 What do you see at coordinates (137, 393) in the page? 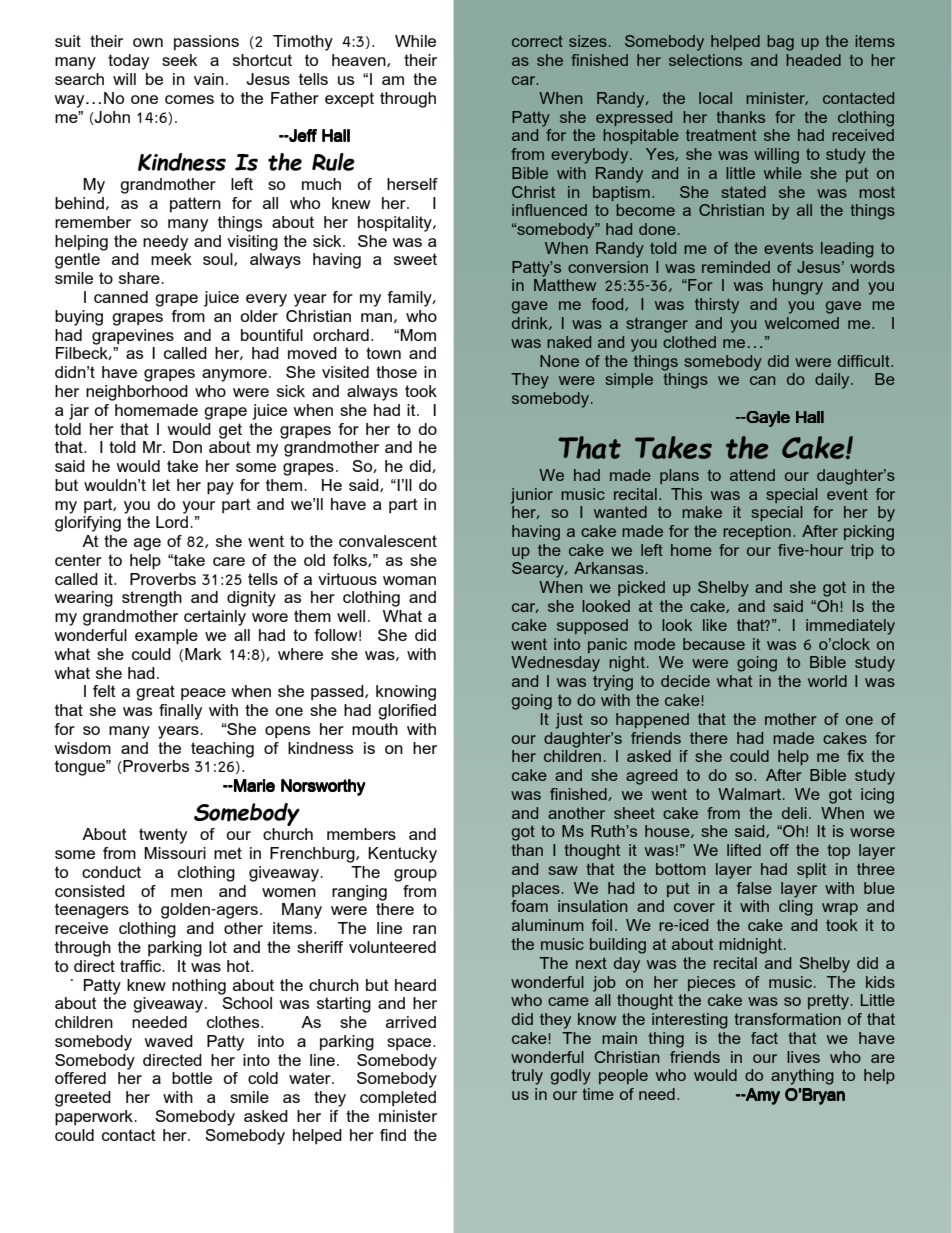
I see `neighborhood` at bounding box center [137, 393].
